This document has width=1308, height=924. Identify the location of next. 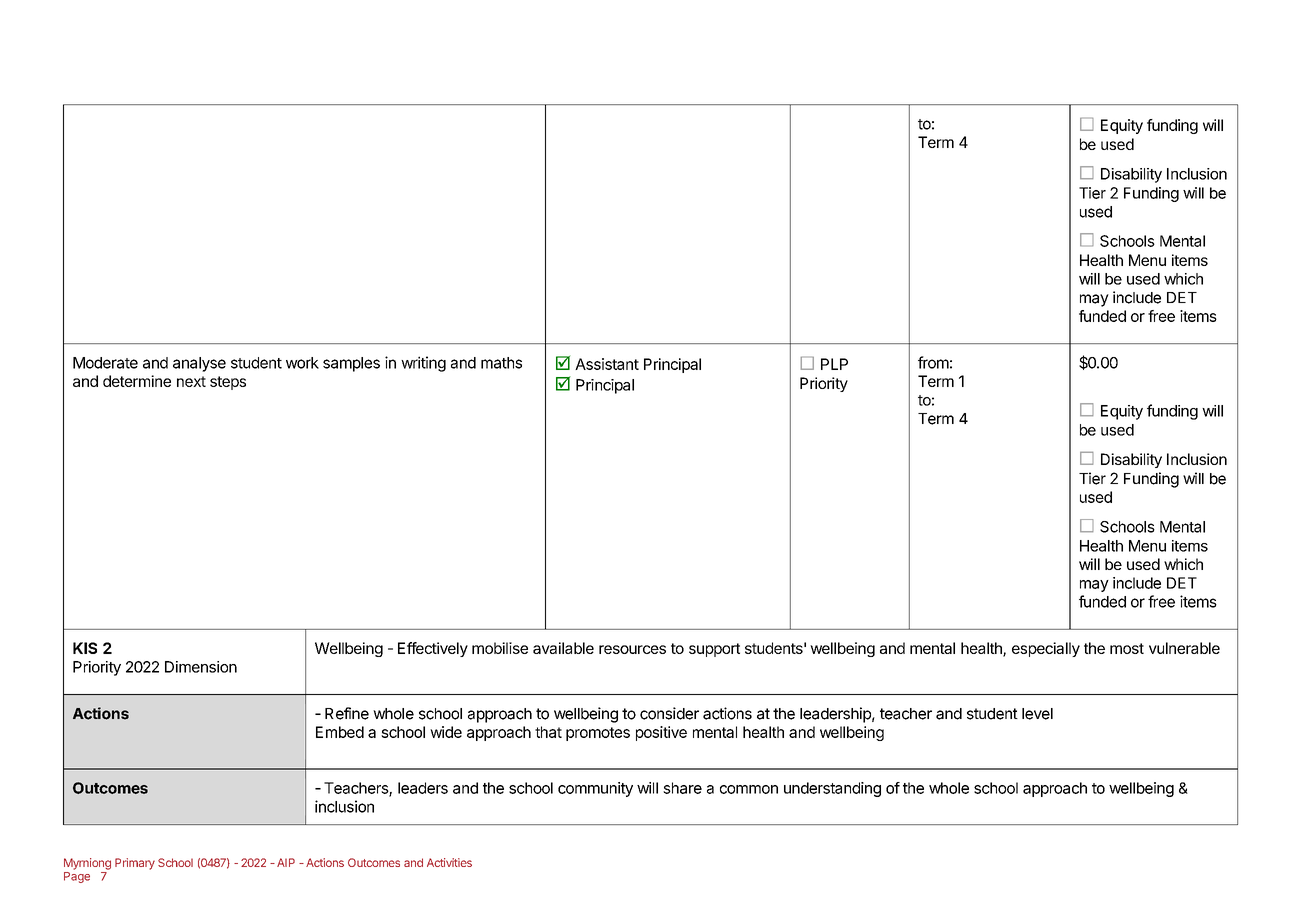
(191, 381).
